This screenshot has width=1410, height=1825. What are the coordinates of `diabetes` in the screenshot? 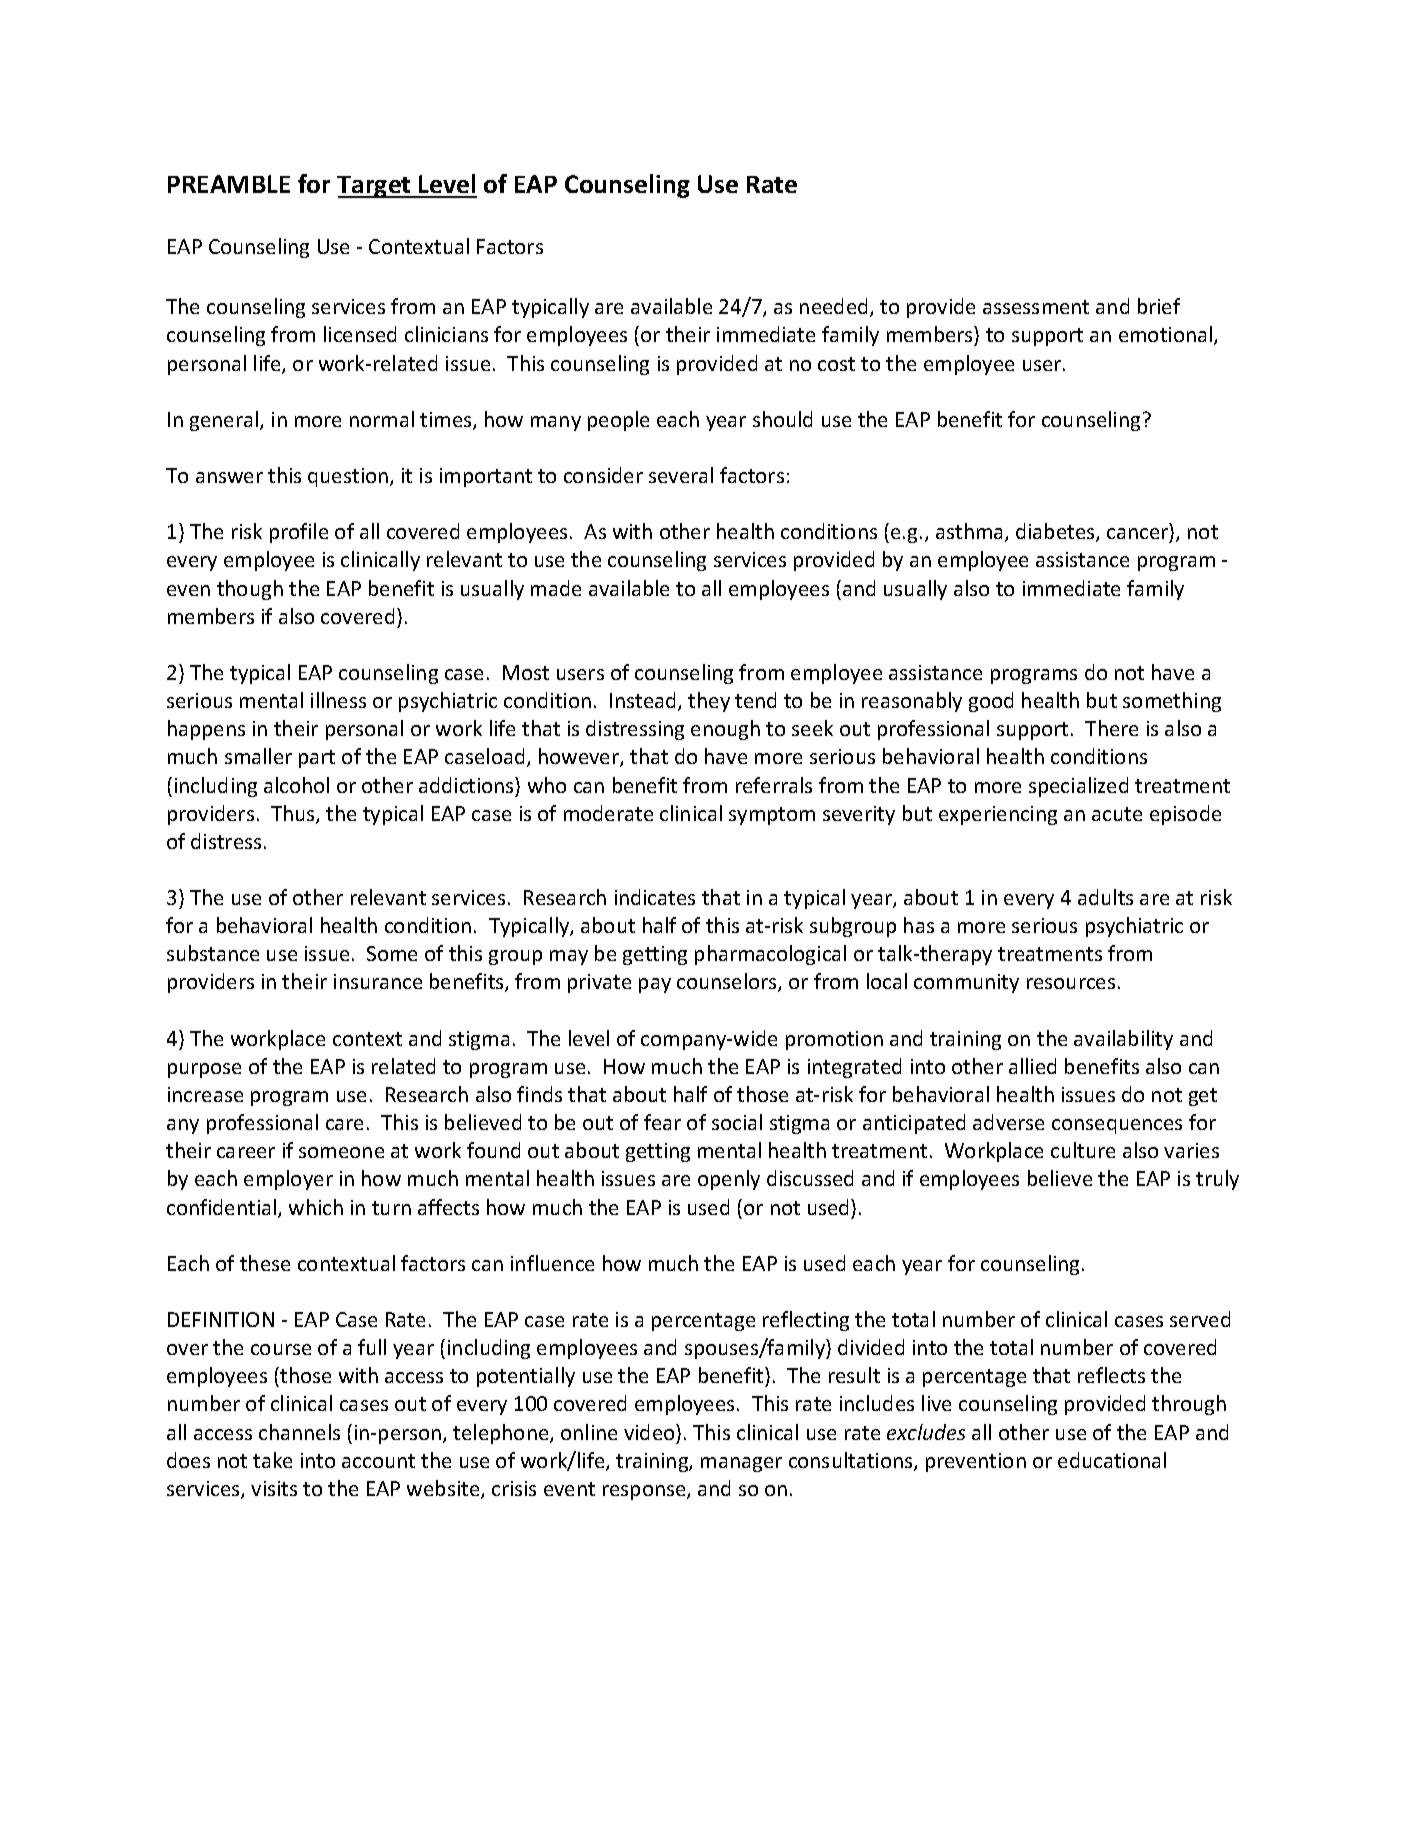 It's located at (1056, 532).
